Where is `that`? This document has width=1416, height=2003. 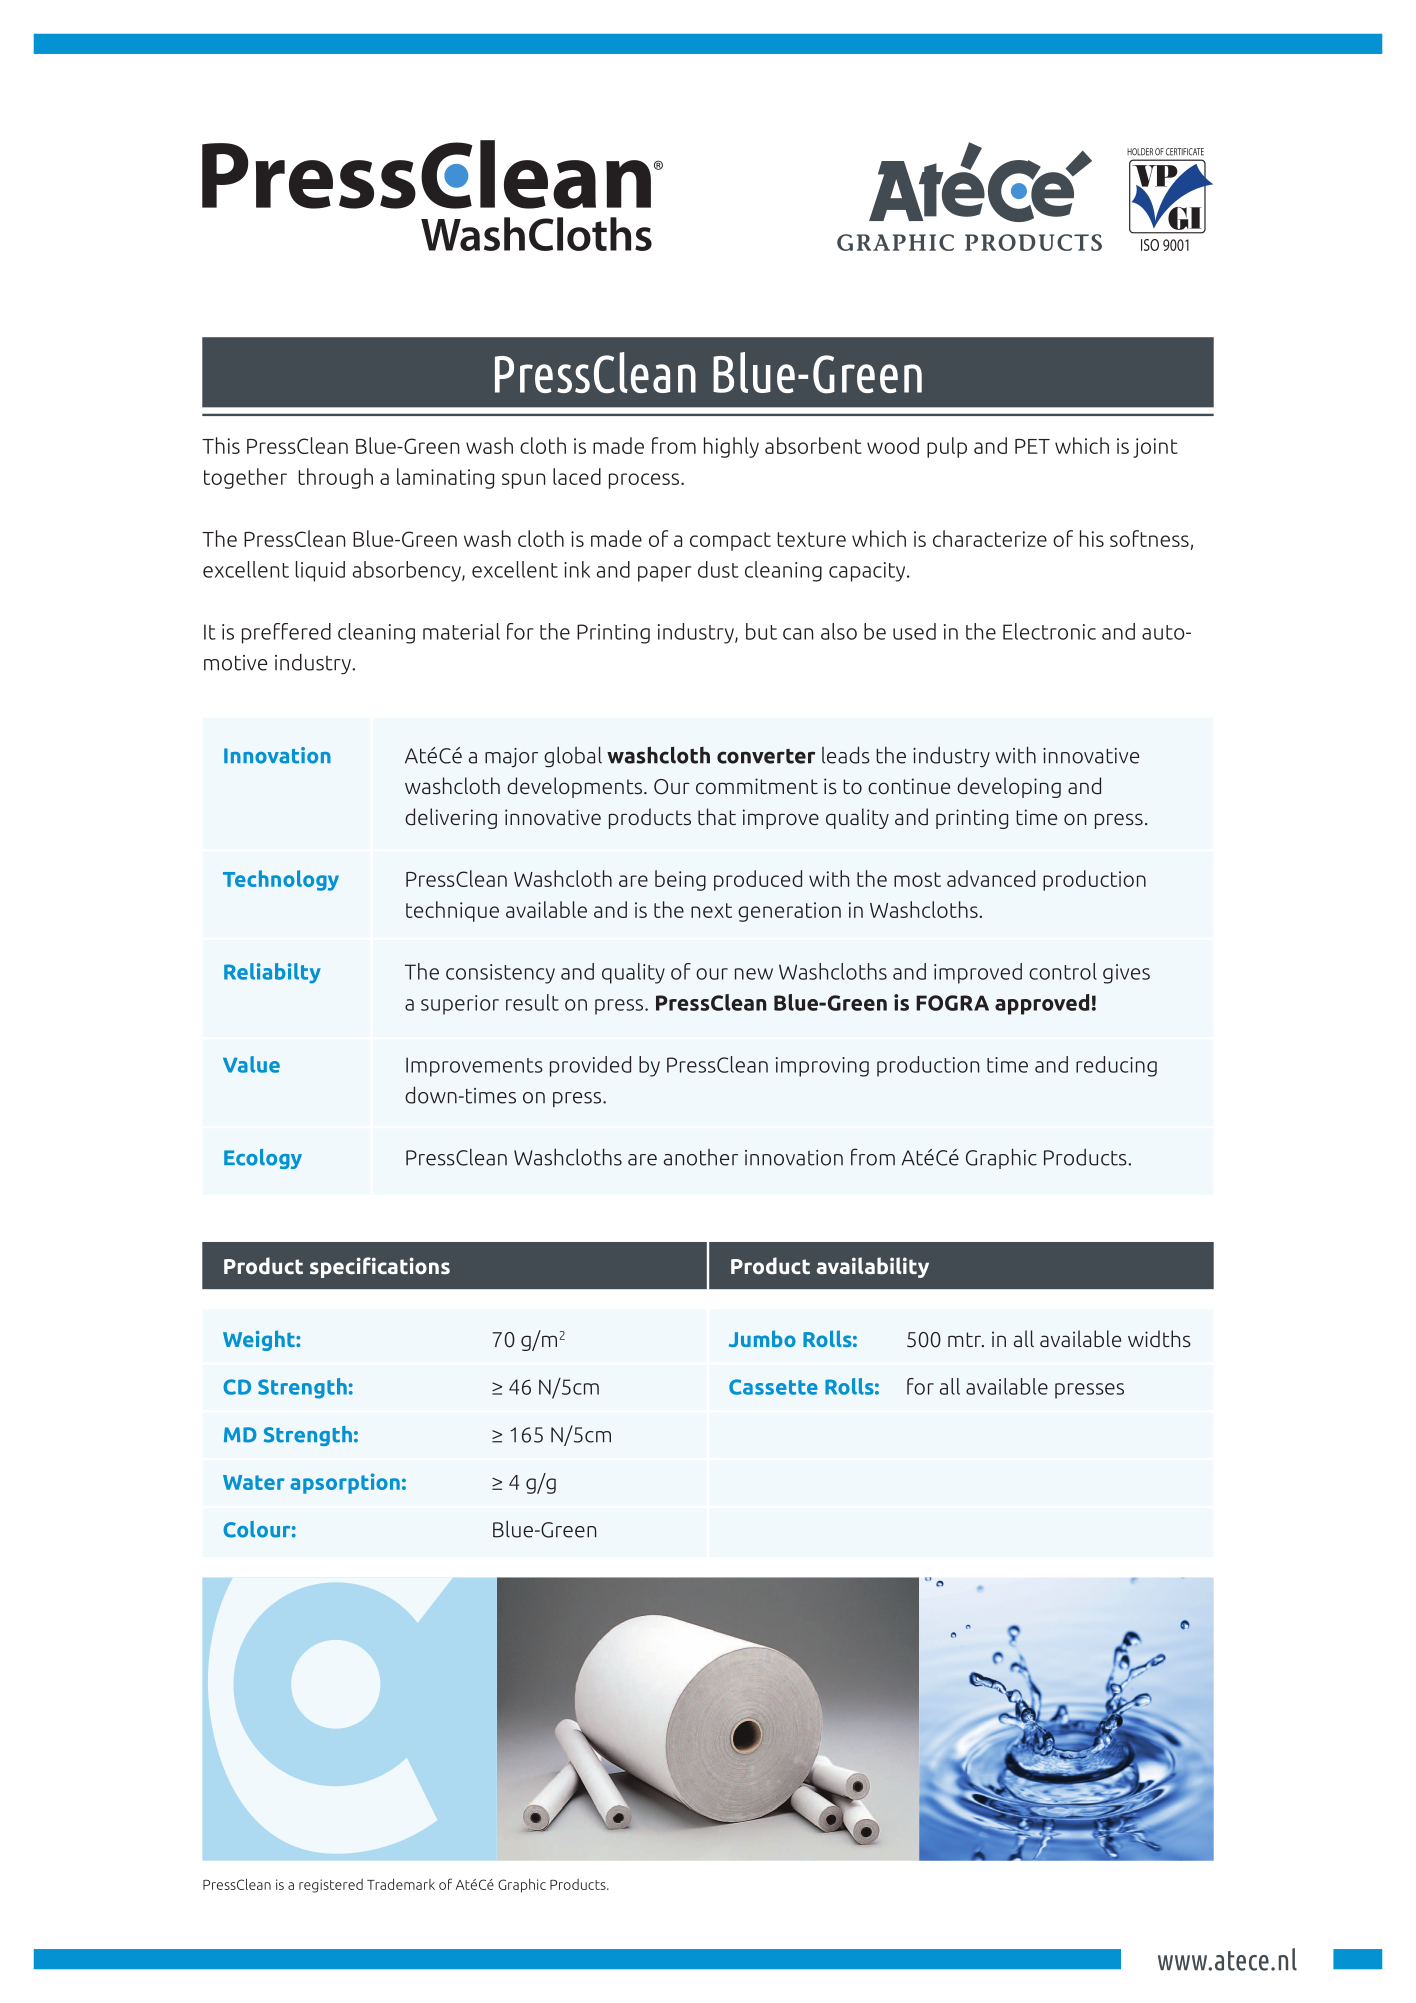 that is located at coordinates (717, 816).
